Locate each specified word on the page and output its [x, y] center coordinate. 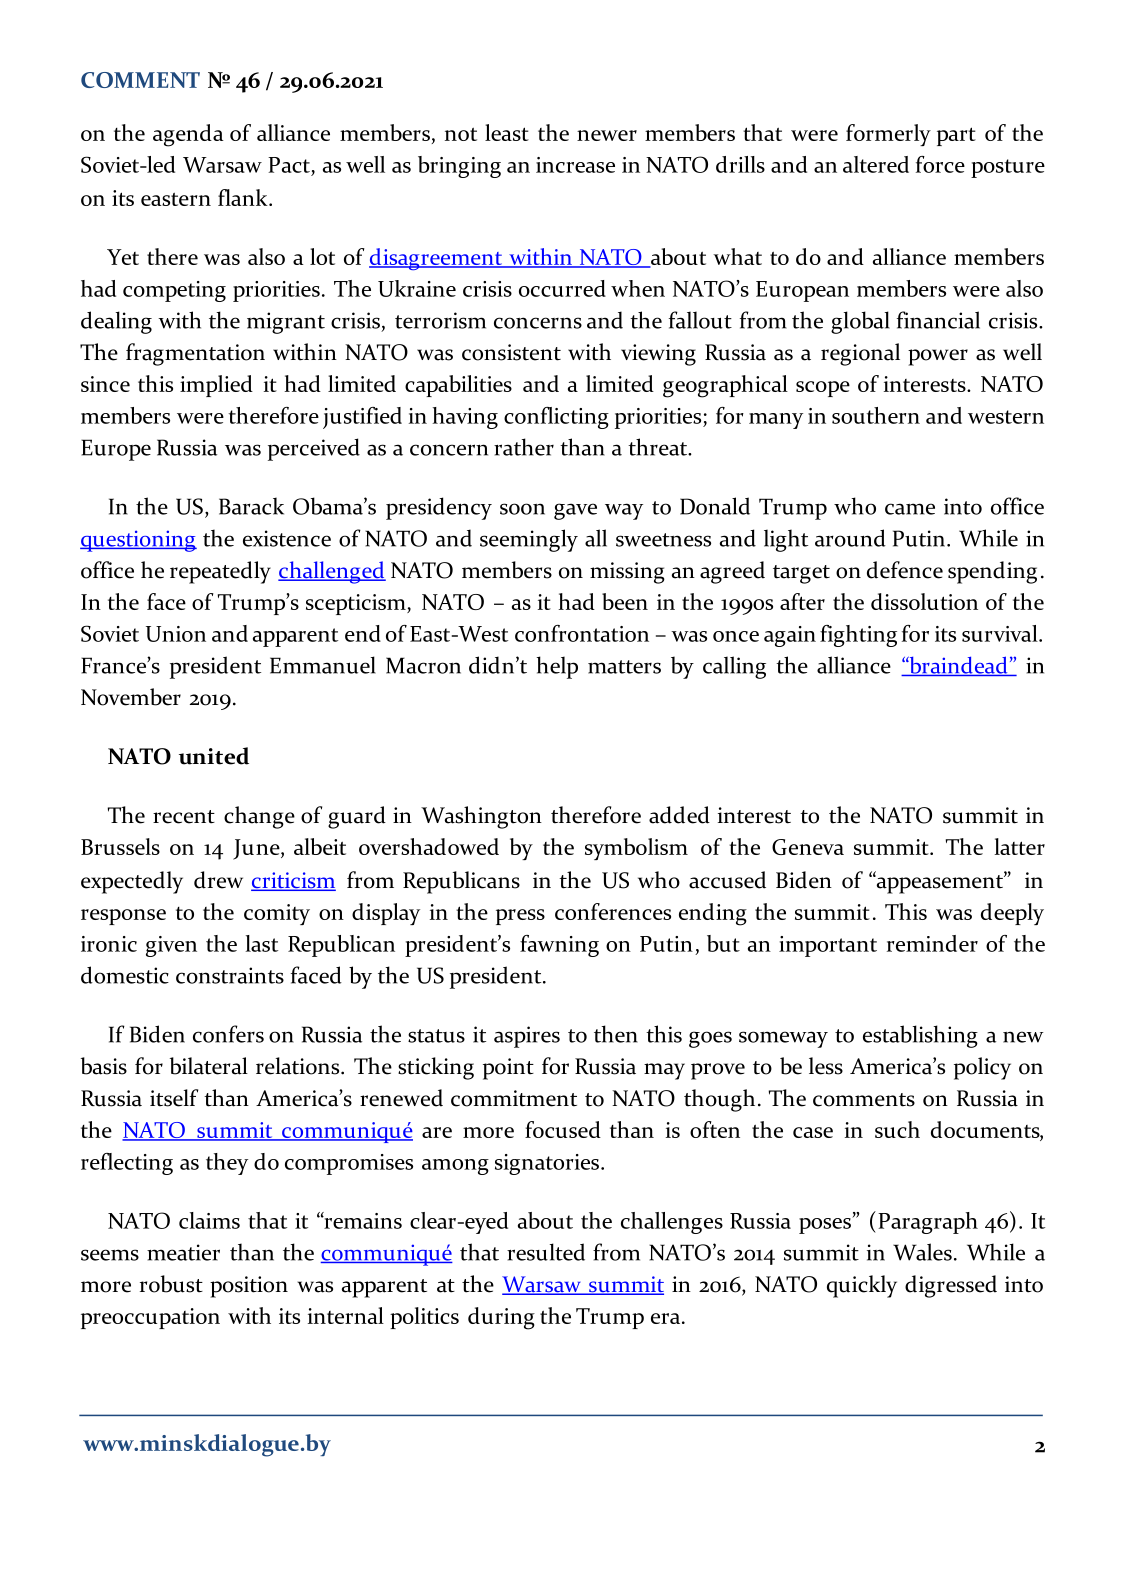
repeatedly [220, 572]
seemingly [529, 540]
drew [218, 880]
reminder [932, 943]
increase [575, 165]
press [520, 917]
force [940, 164]
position [249, 1287]
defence [905, 570]
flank [244, 197]
